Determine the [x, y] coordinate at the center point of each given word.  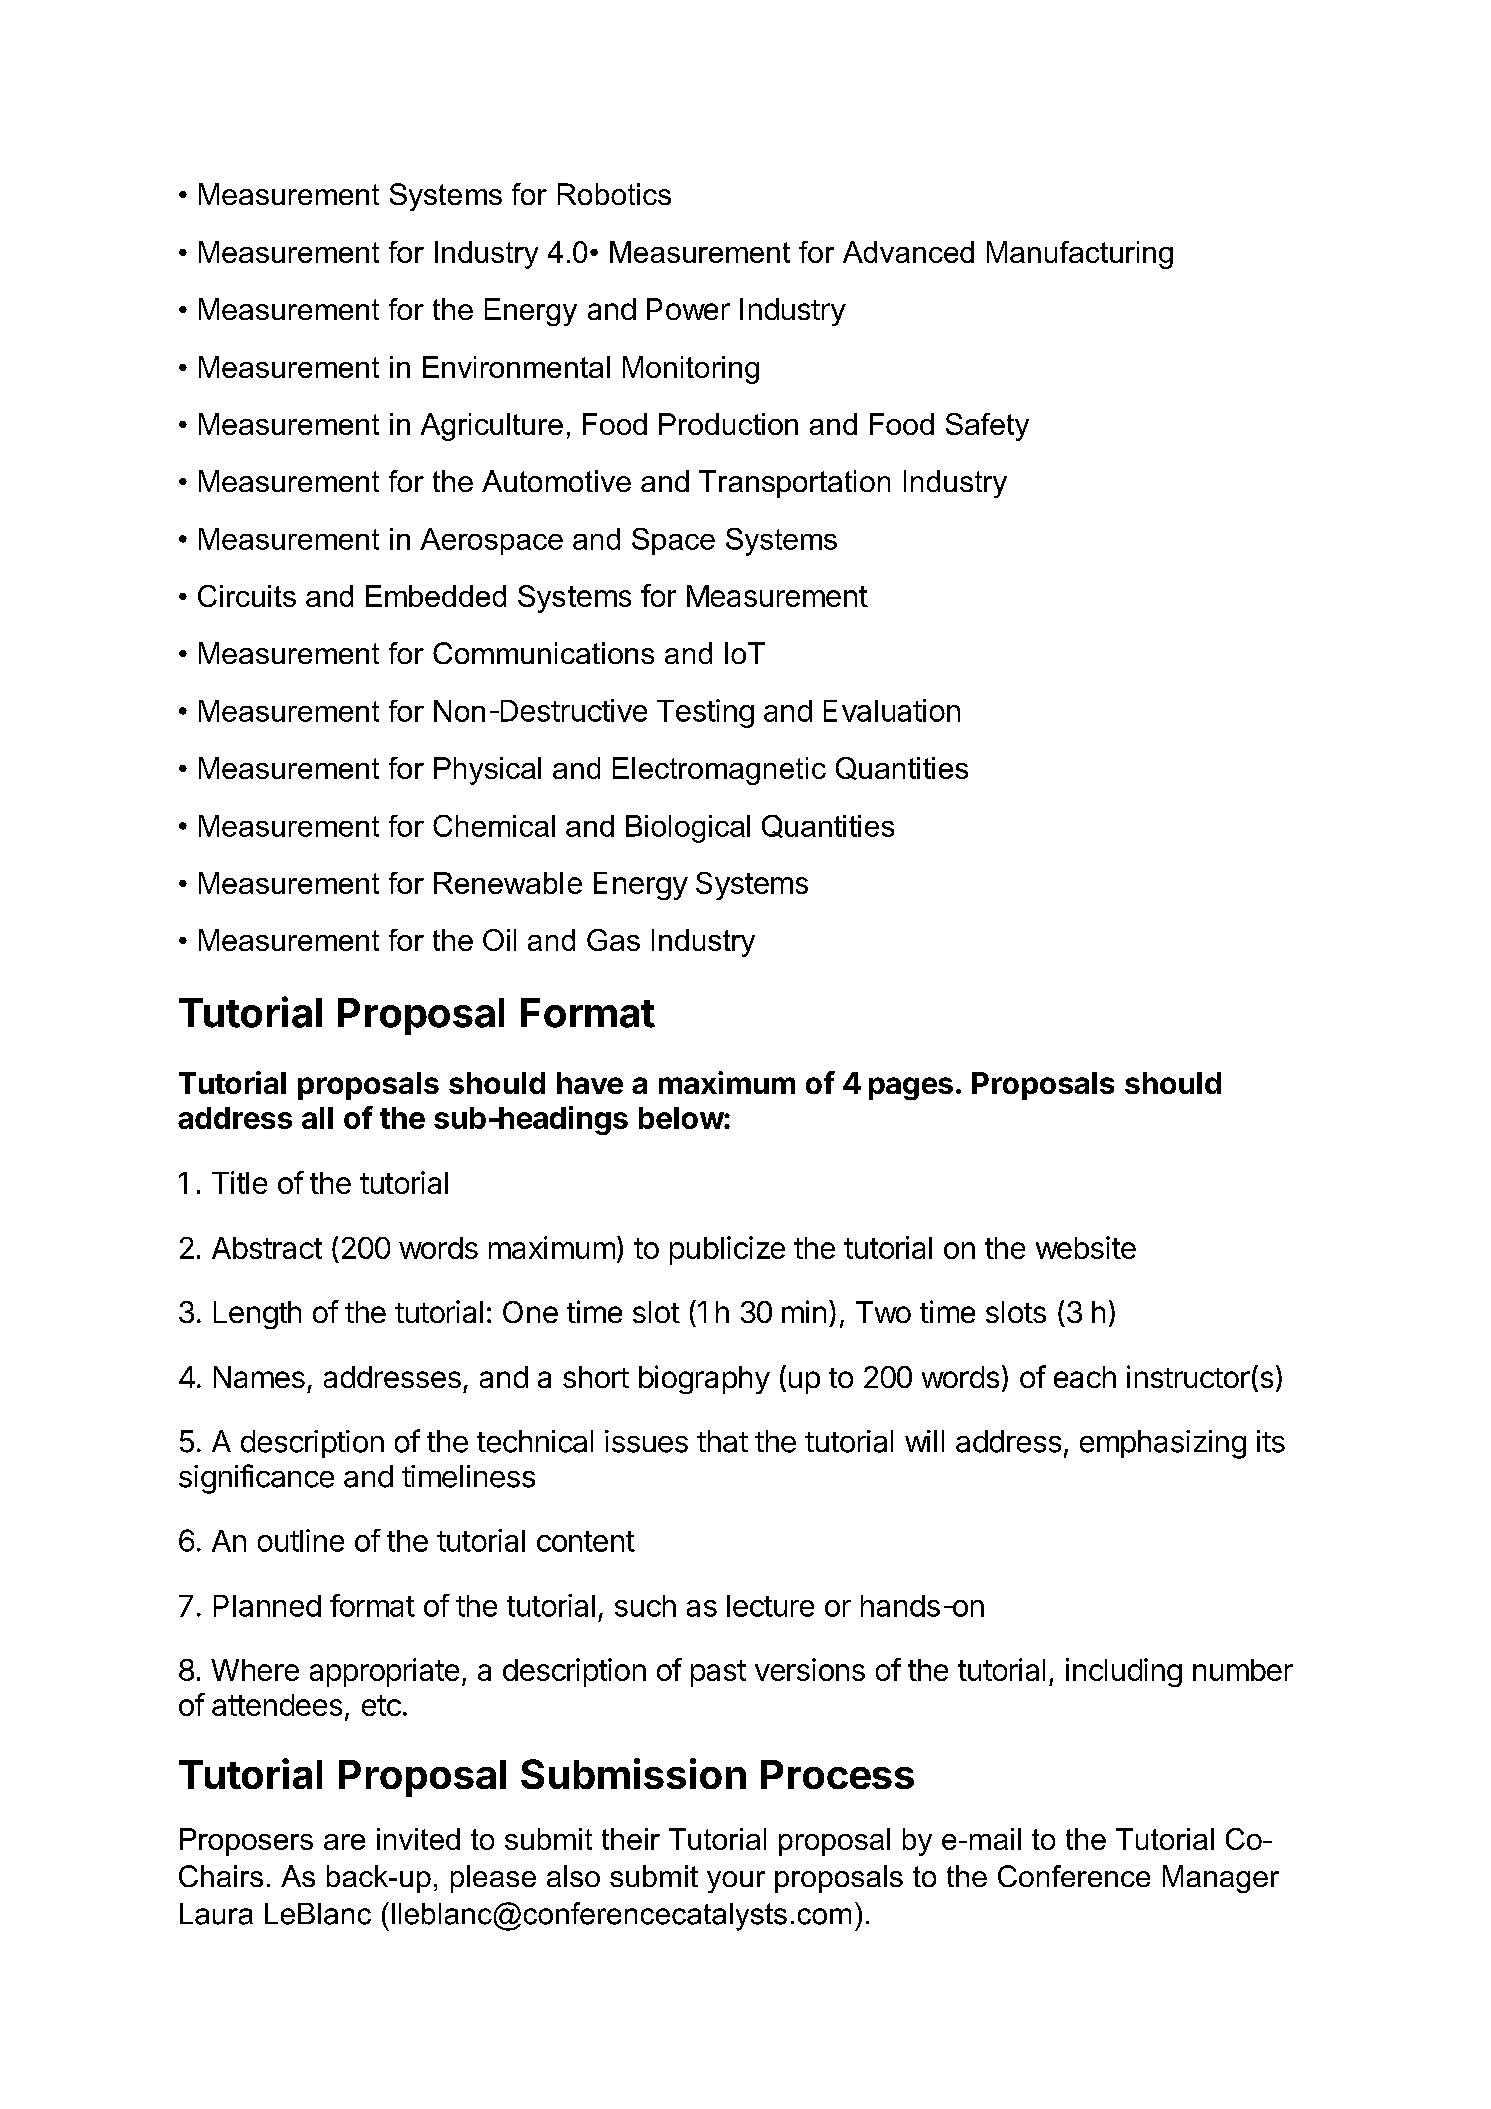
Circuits [247, 596]
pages [911, 1088]
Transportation [794, 484]
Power [688, 309]
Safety [987, 427]
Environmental [516, 367]
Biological [688, 829]
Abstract [267, 1248]
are [344, 1842]
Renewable [508, 883]
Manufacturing [1080, 255]
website [1086, 1247]
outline [301, 1540]
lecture [770, 1606]
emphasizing [1163, 1444]
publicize [727, 1250]
